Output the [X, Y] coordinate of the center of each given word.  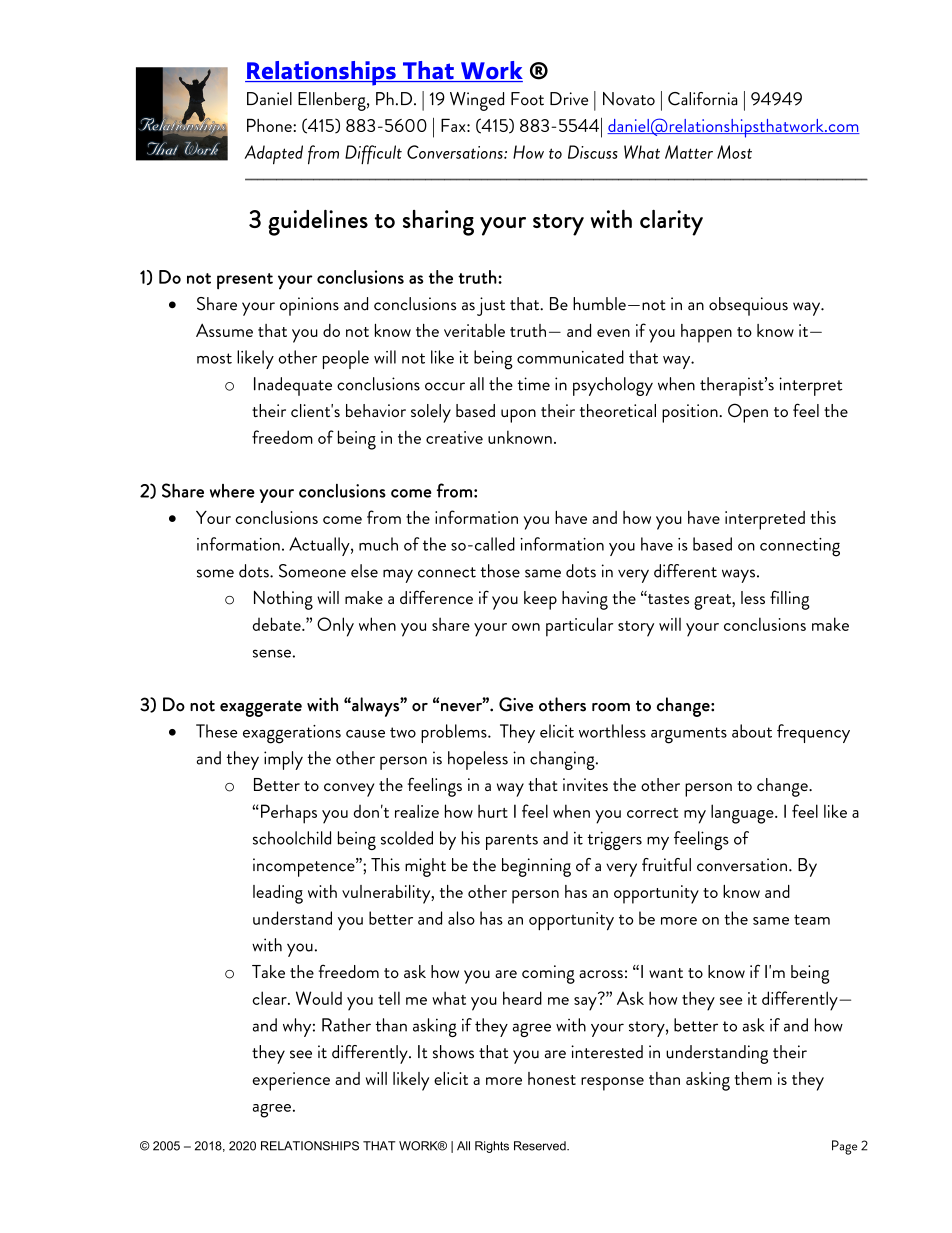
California [703, 99]
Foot [527, 99]
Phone [270, 125]
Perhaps [289, 814]
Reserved [541, 1146]
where [232, 491]
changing [563, 760]
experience [291, 1081]
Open [748, 413]
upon [518, 416]
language [743, 814]
